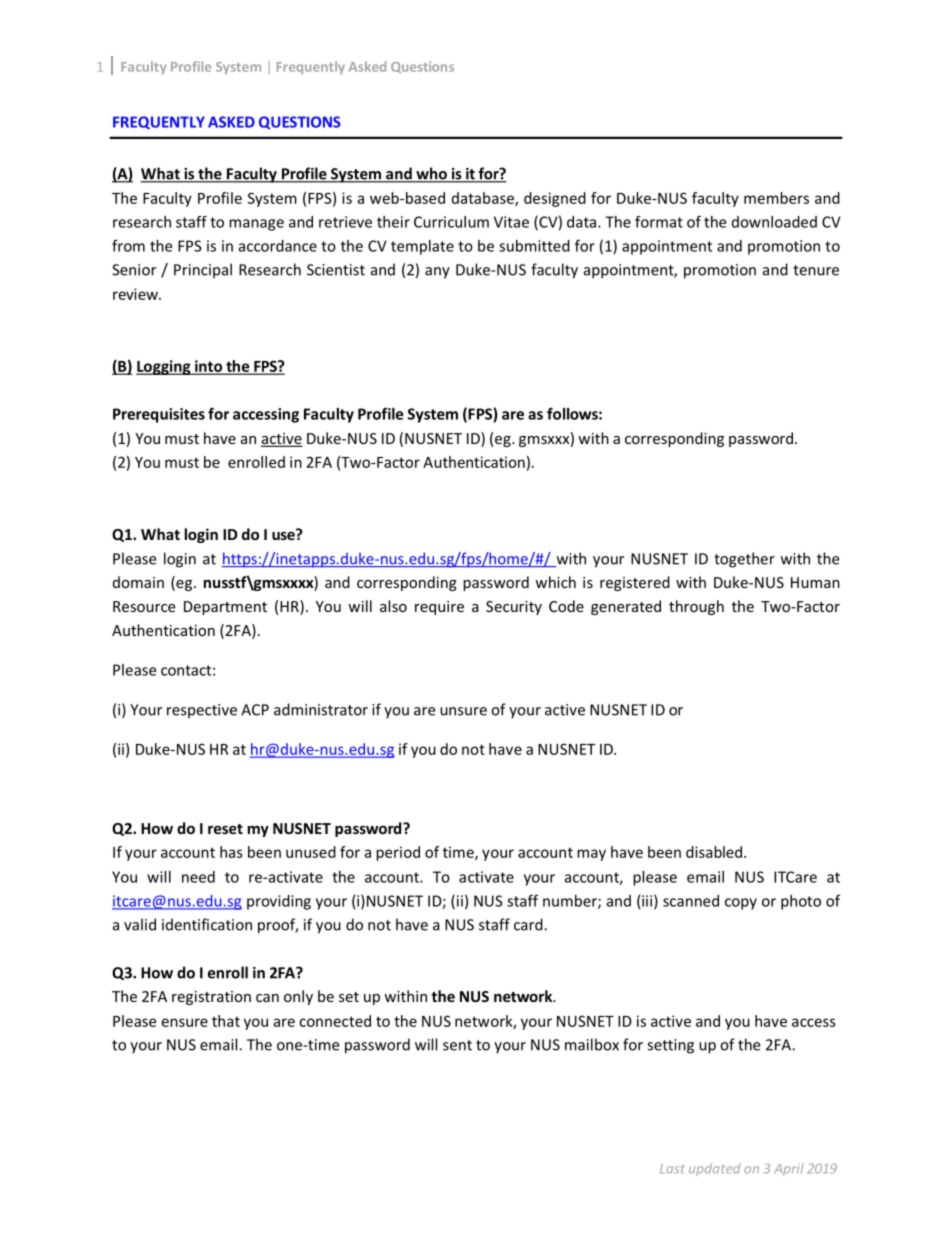 Image resolution: width=952 pixels, height=1233 pixels. I want to click on members, so click(776, 198).
